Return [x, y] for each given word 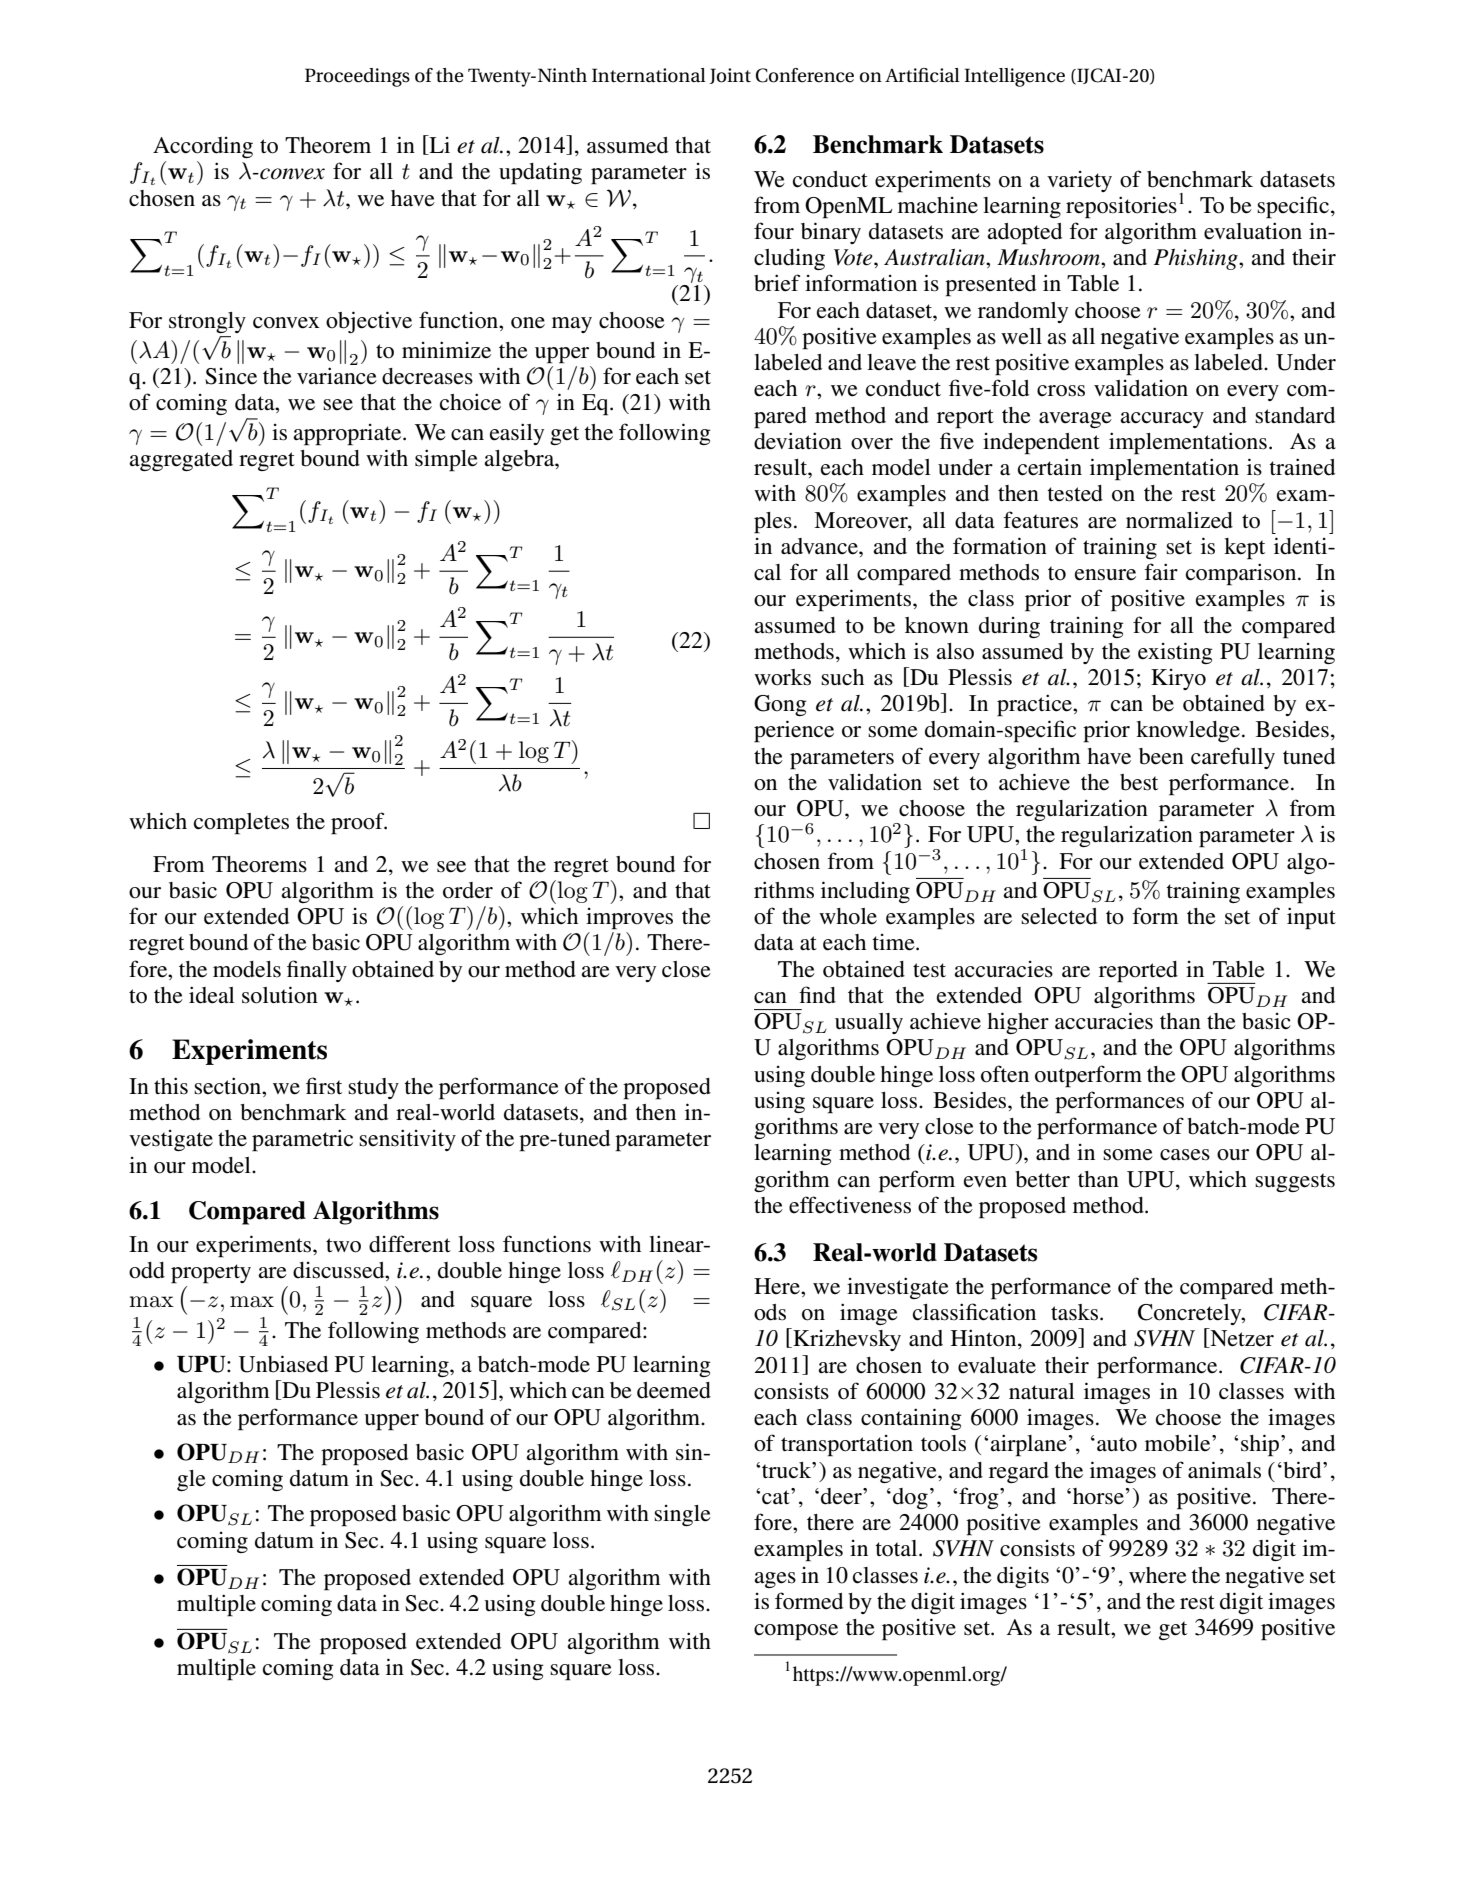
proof [359, 823]
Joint [730, 76]
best [1139, 782]
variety [1079, 181]
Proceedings [357, 77]
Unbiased [283, 1364]
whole [848, 916]
